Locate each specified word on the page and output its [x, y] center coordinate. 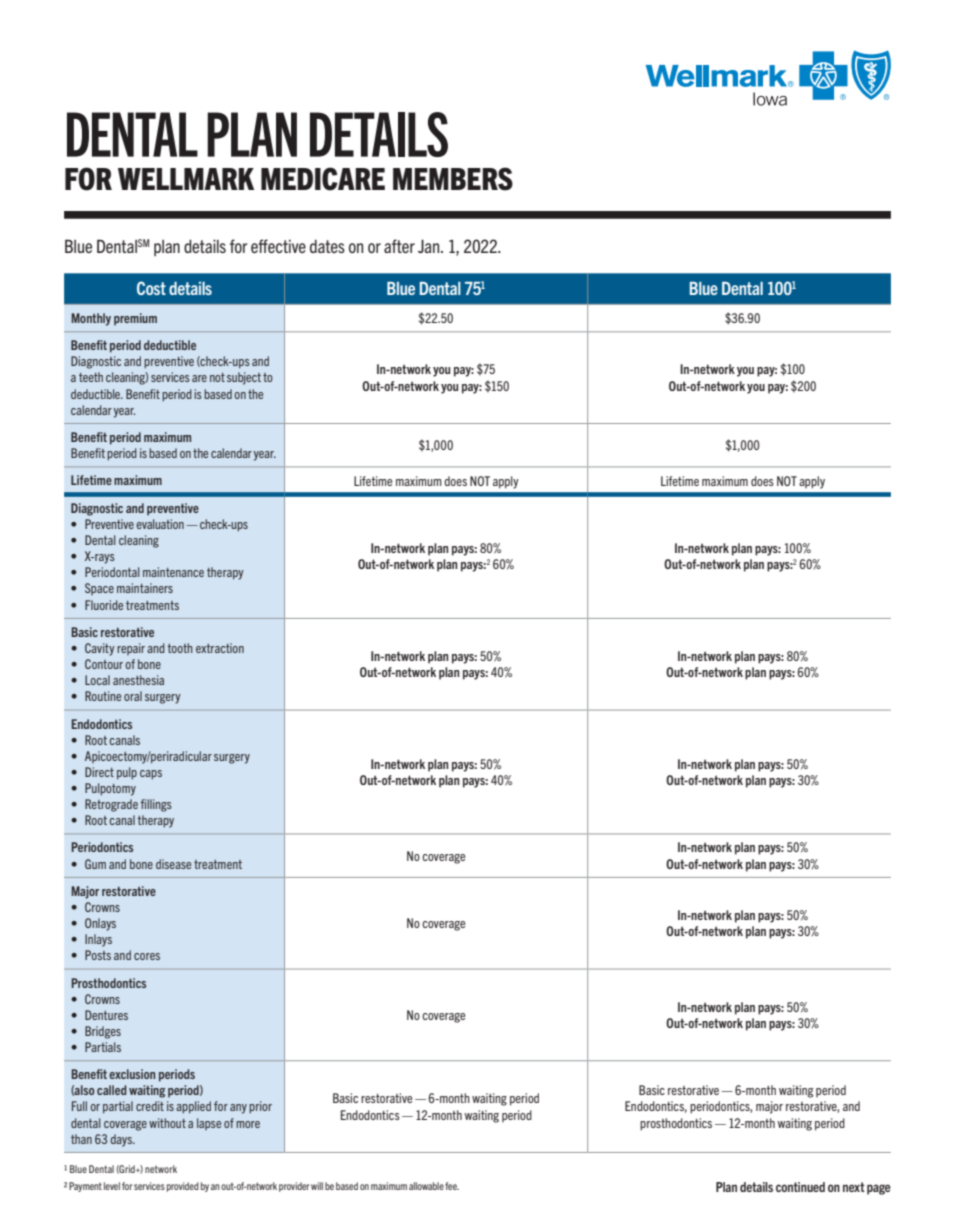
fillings [156, 805]
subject [244, 378]
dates [327, 246]
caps [151, 774]
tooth [180, 648]
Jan [430, 246]
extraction [220, 648]
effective [278, 246]
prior [260, 1107]
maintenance [173, 572]
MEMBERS [453, 179]
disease [173, 864]
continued [800, 1187]
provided [183, 1187]
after [399, 246]
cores [147, 956]
